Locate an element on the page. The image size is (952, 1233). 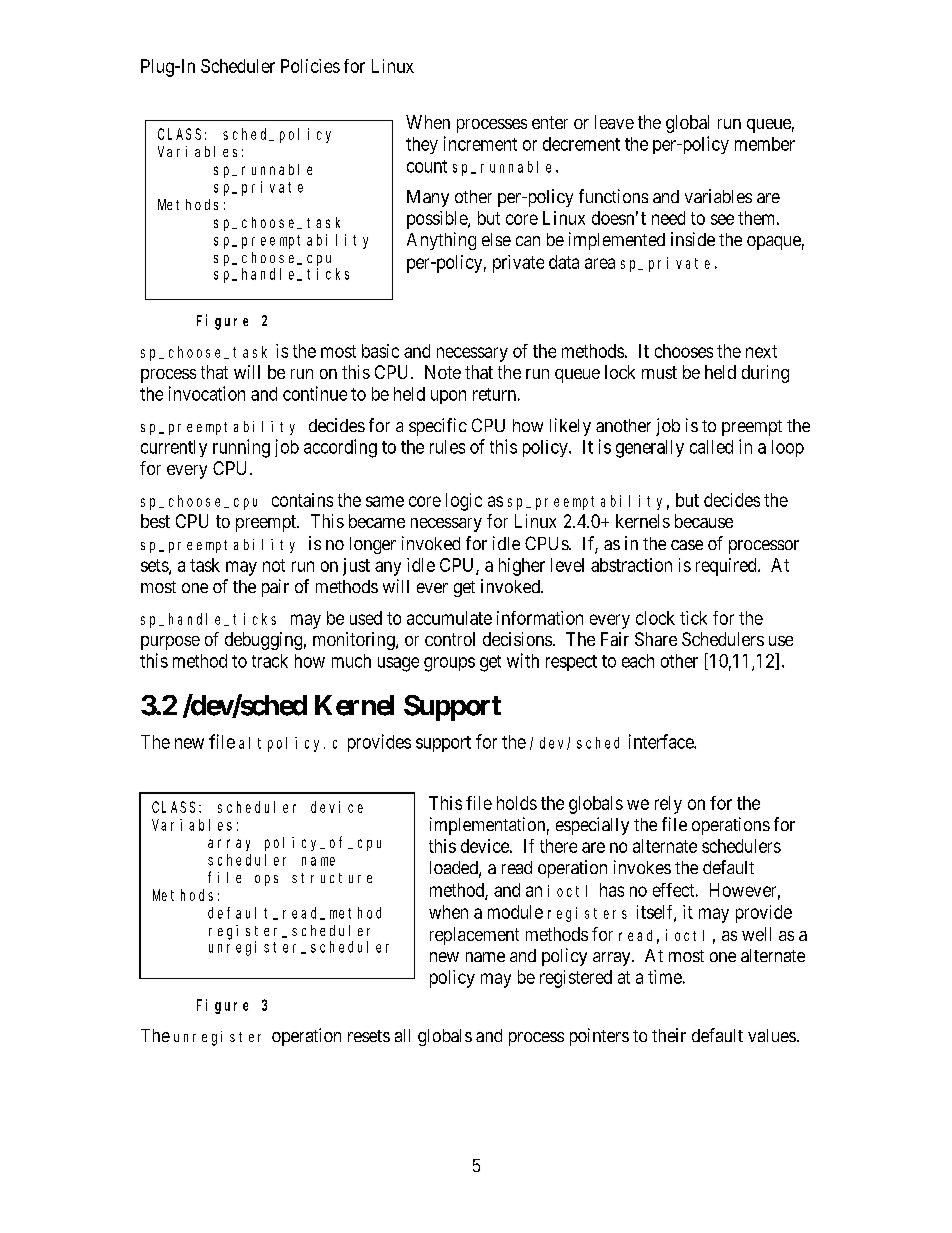
increment is located at coordinates (480, 143).
